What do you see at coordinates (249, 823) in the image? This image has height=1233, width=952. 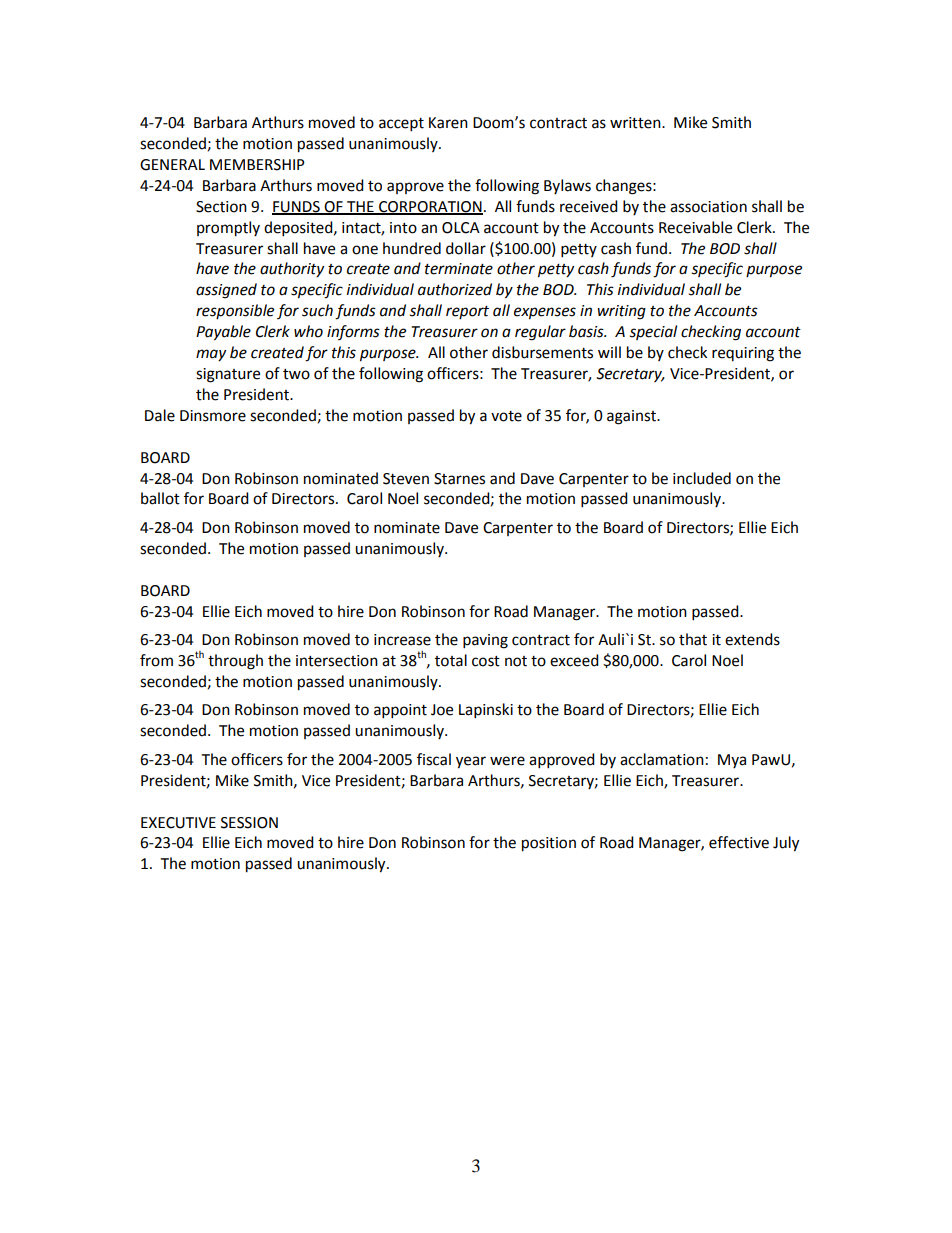 I see `SESSION` at bounding box center [249, 823].
